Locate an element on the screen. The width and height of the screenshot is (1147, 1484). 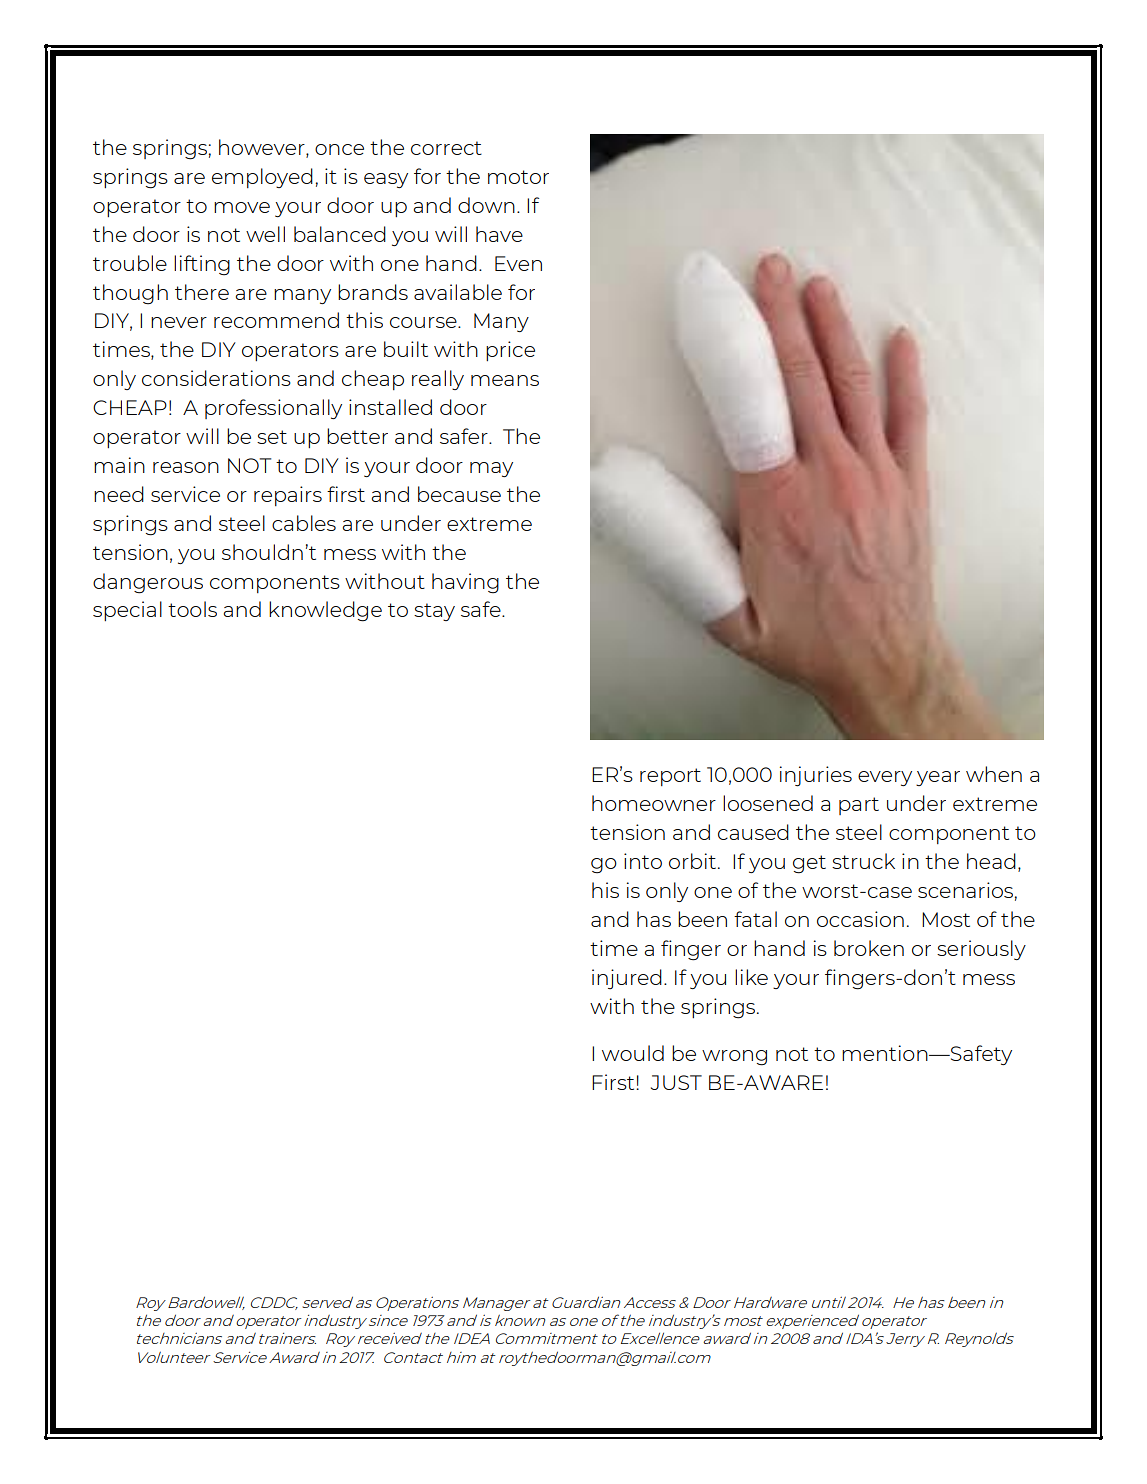
JUST is located at coordinates (676, 1082).
